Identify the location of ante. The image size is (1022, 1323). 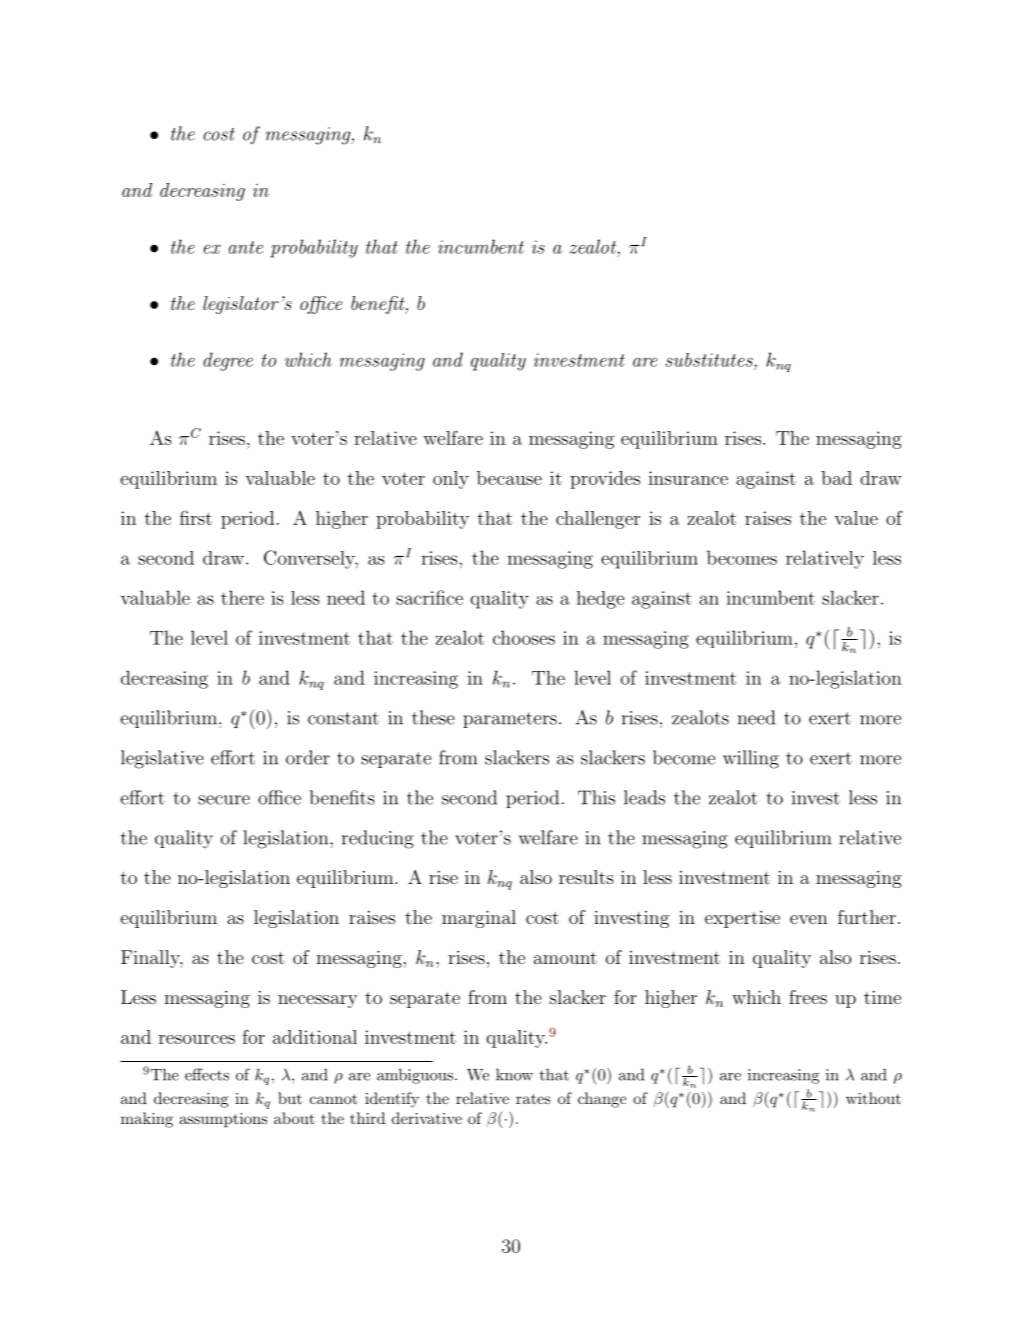
(246, 247).
